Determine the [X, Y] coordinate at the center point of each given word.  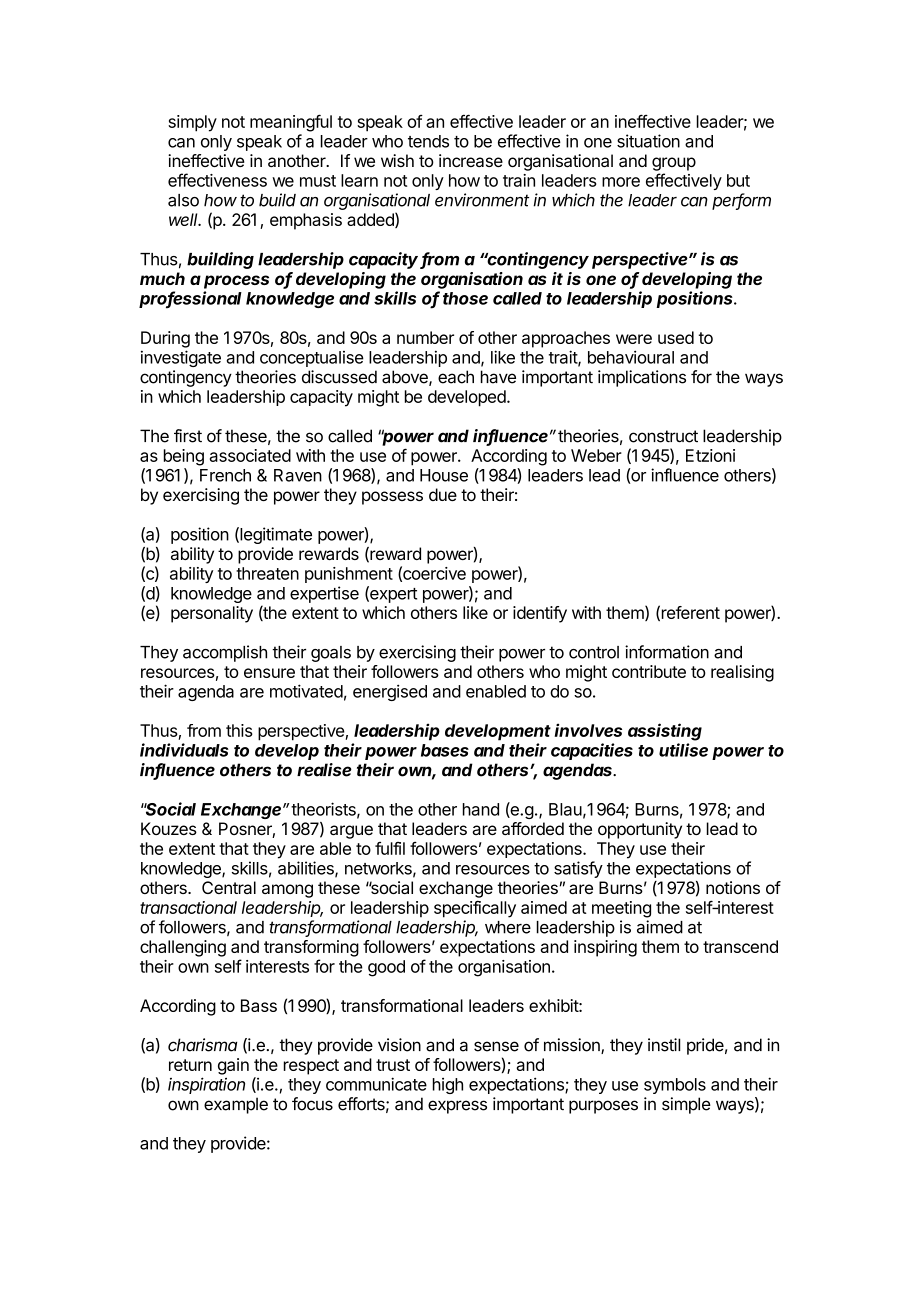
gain [233, 1066]
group [674, 164]
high [448, 1086]
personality [212, 614]
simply [192, 123]
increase [471, 160]
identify [540, 614]
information [667, 652]
